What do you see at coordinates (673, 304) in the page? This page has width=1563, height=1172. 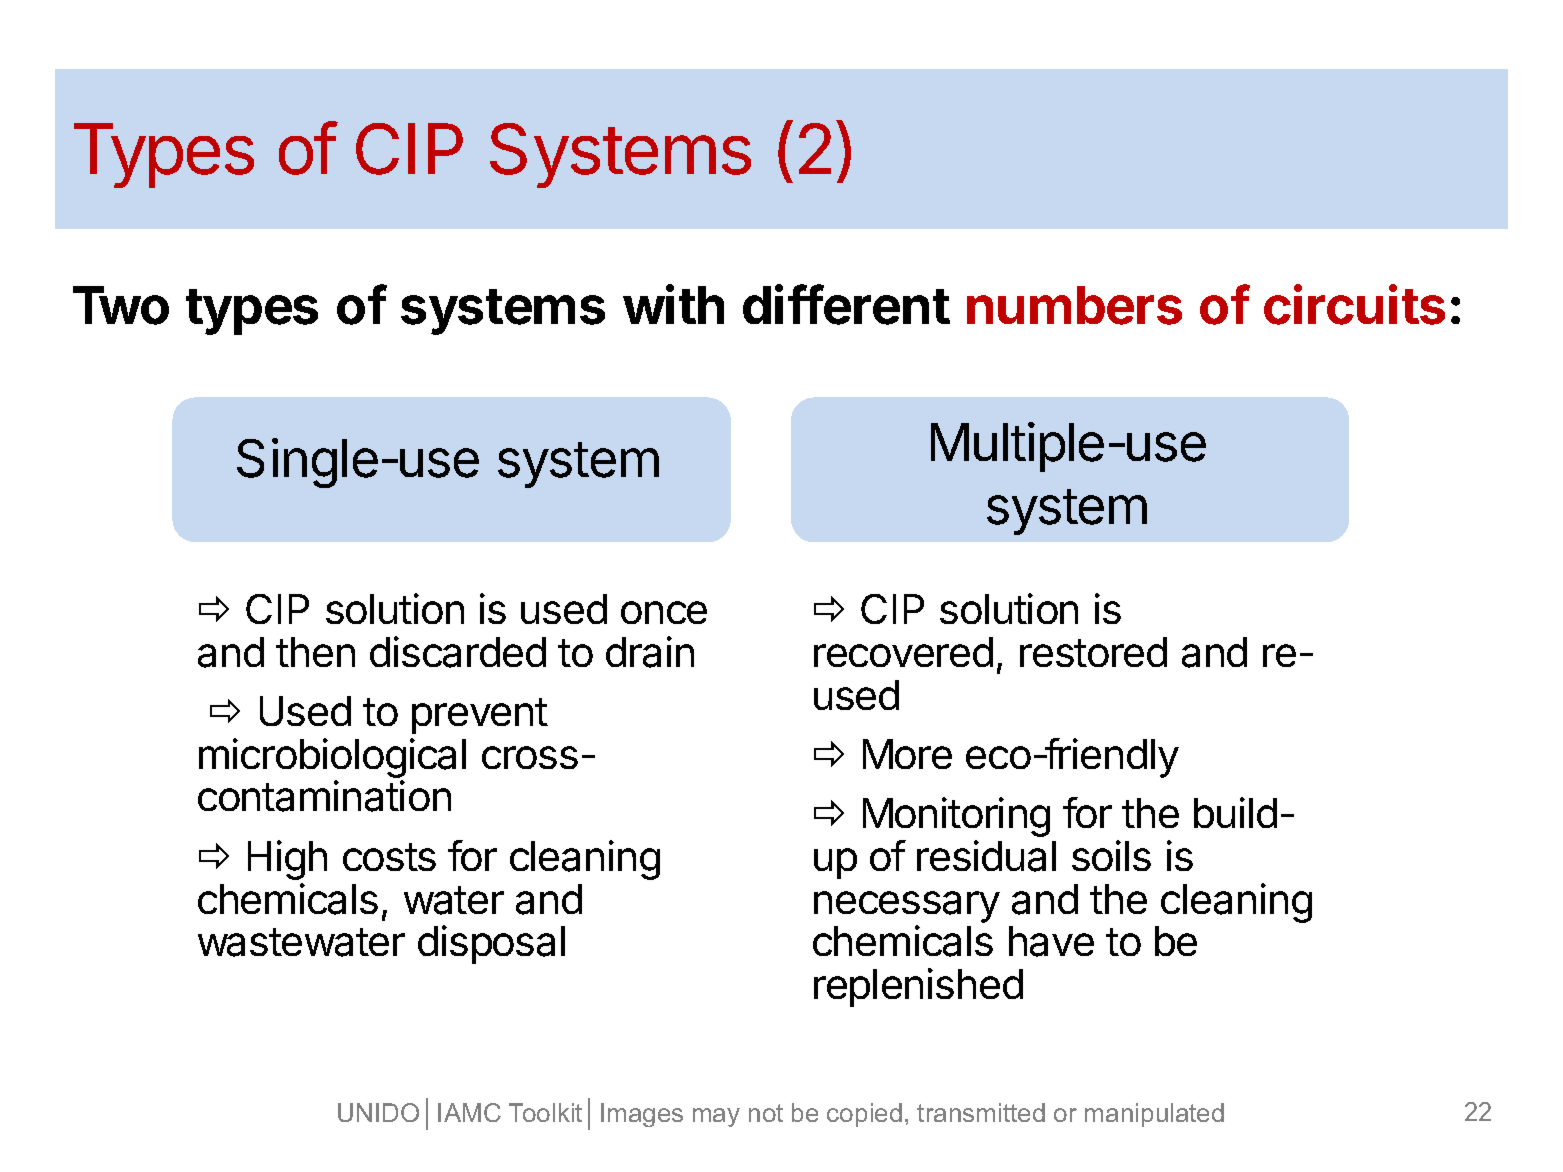 I see `with` at bounding box center [673, 304].
